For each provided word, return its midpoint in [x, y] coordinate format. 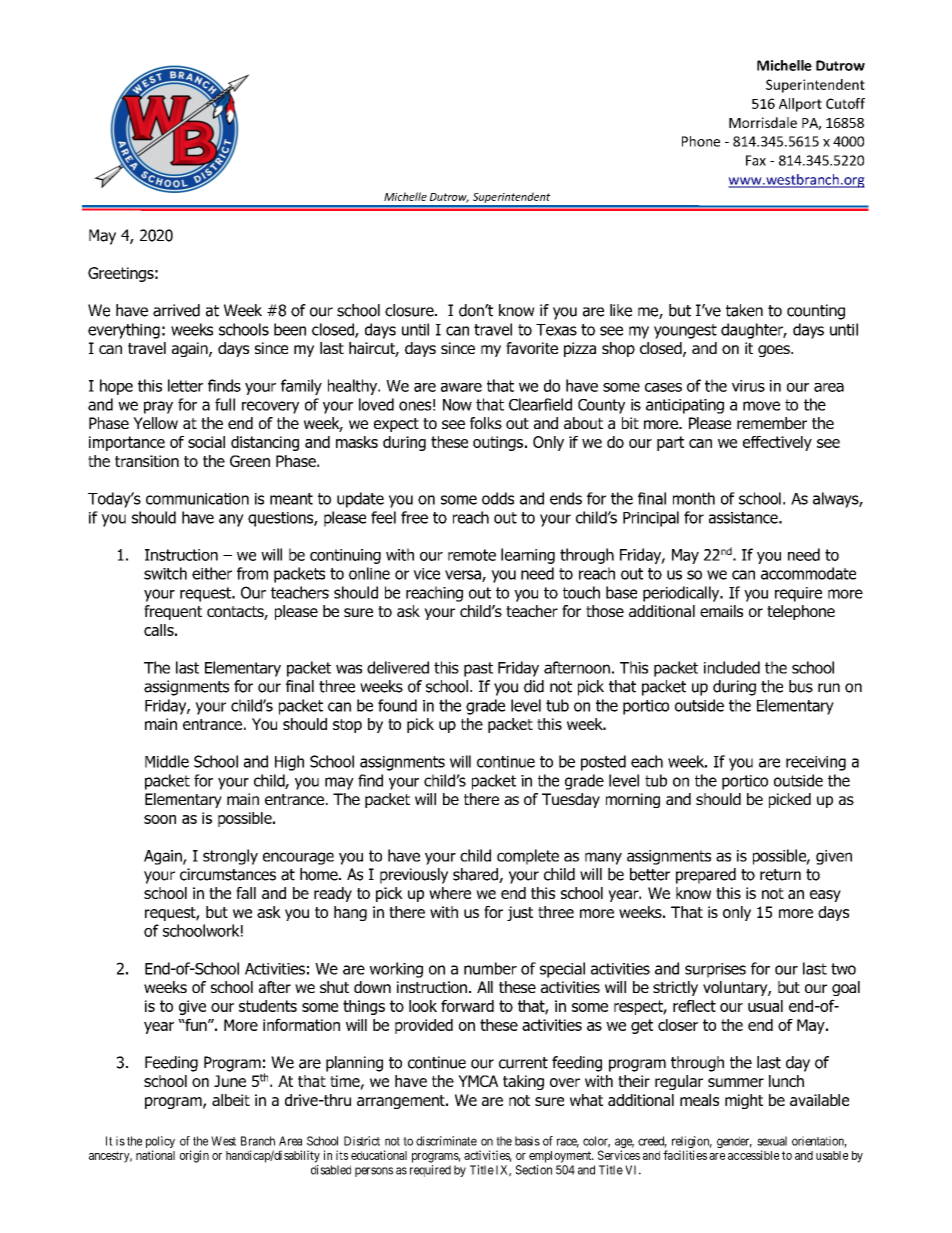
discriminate [446, 1141]
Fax [756, 160]
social [206, 442]
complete [528, 857]
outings [498, 443]
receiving [816, 763]
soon [160, 819]
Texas [556, 330]
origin [194, 1156]
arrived [176, 310]
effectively [777, 443]
